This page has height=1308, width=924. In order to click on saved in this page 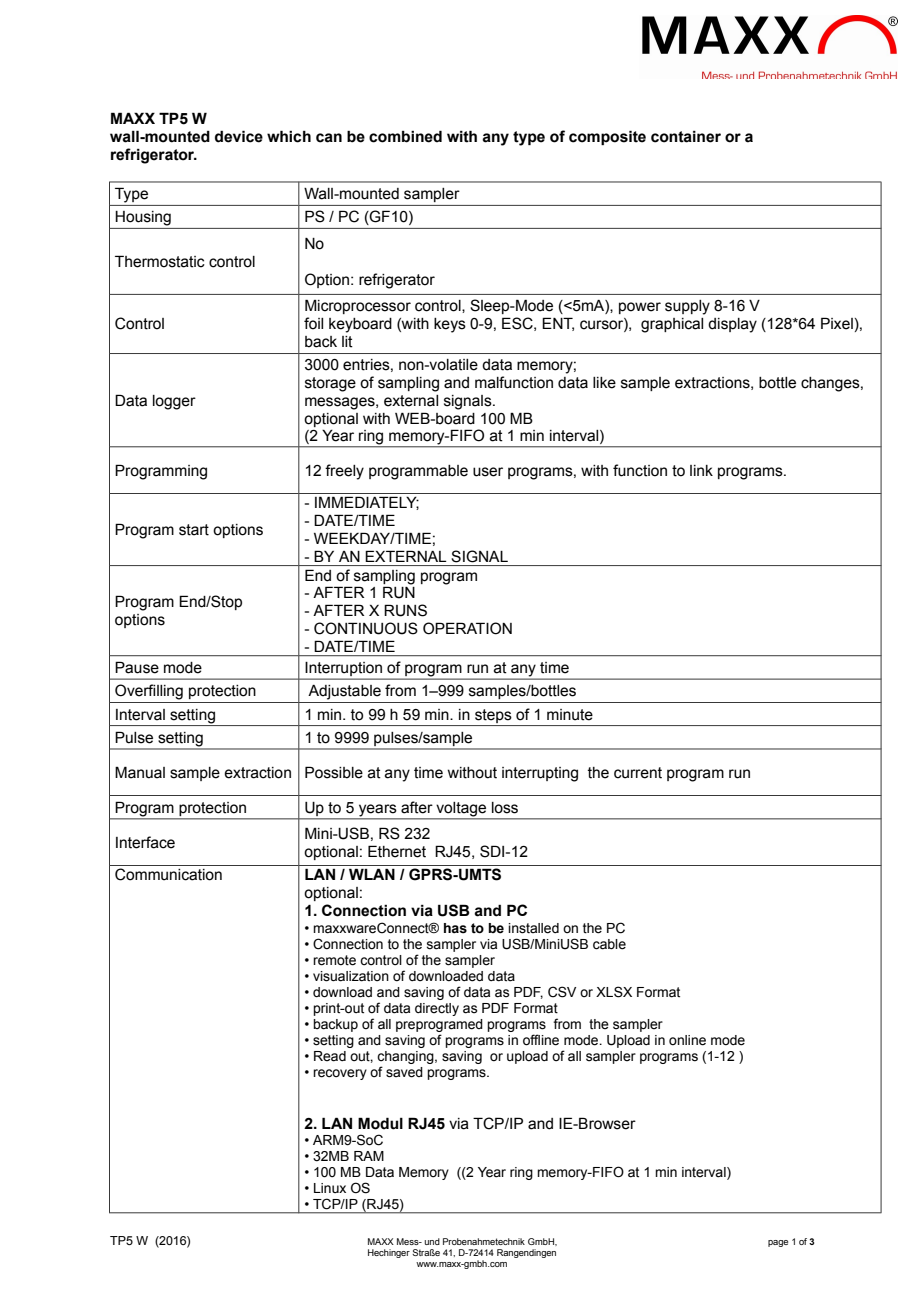, I will do `click(404, 1072)`.
